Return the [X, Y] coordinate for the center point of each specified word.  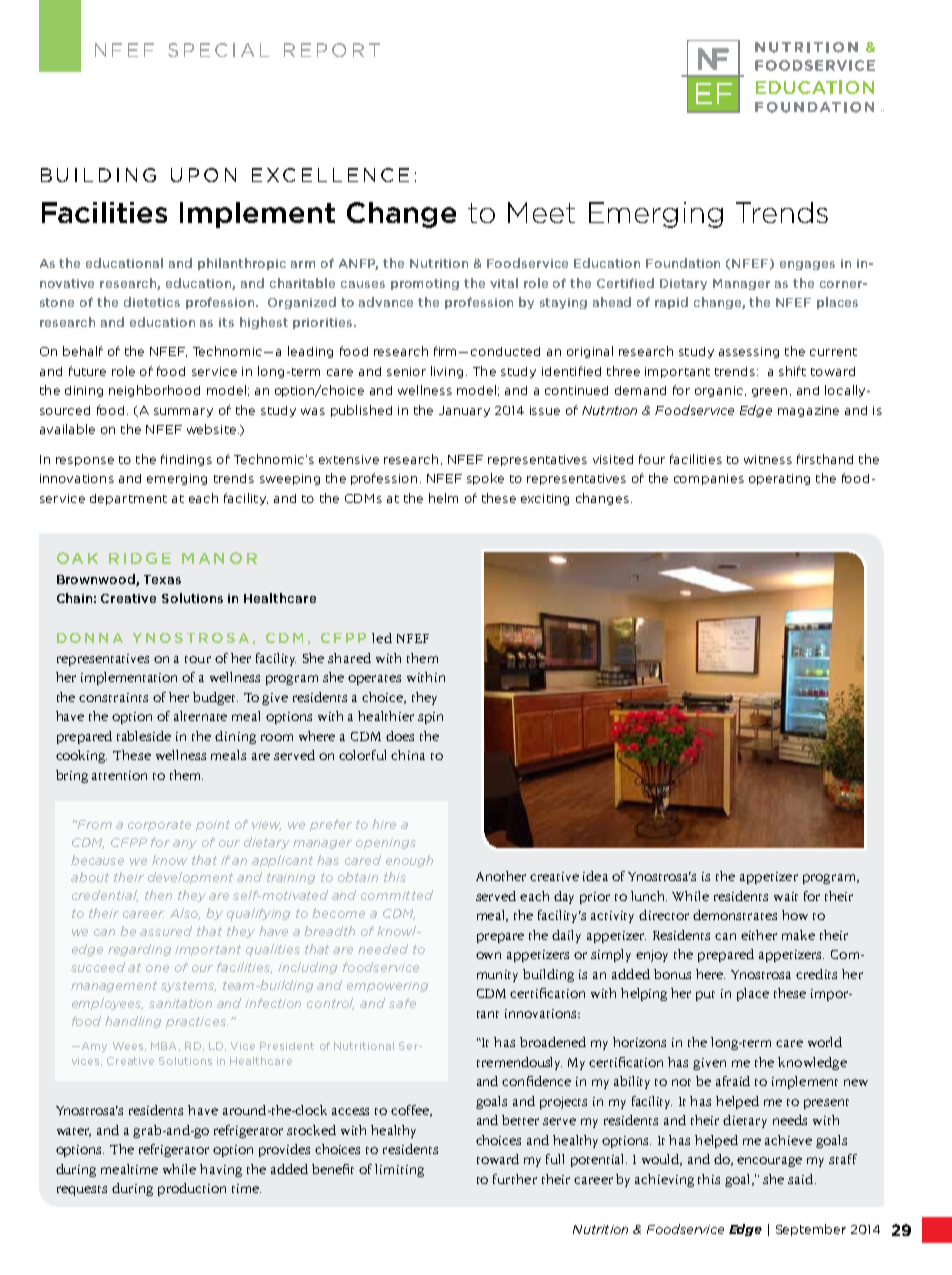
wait [786, 896]
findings [186, 460]
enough [409, 861]
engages [807, 265]
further [515, 1179]
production [192, 1189]
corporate [159, 825]
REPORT [332, 50]
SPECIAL [218, 50]
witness [768, 459]
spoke [485, 479]
